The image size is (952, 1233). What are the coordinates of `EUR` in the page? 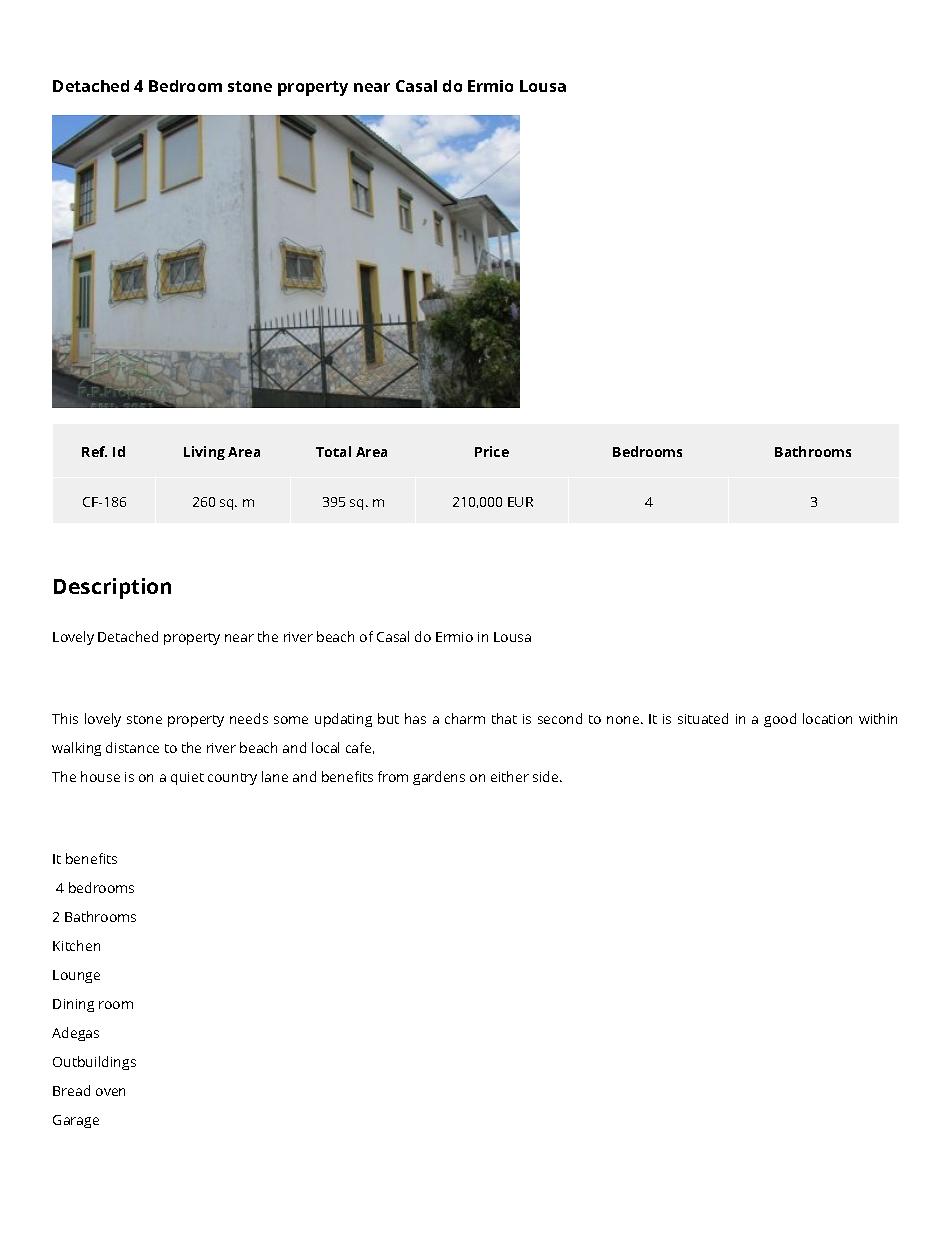 It's located at (520, 502).
